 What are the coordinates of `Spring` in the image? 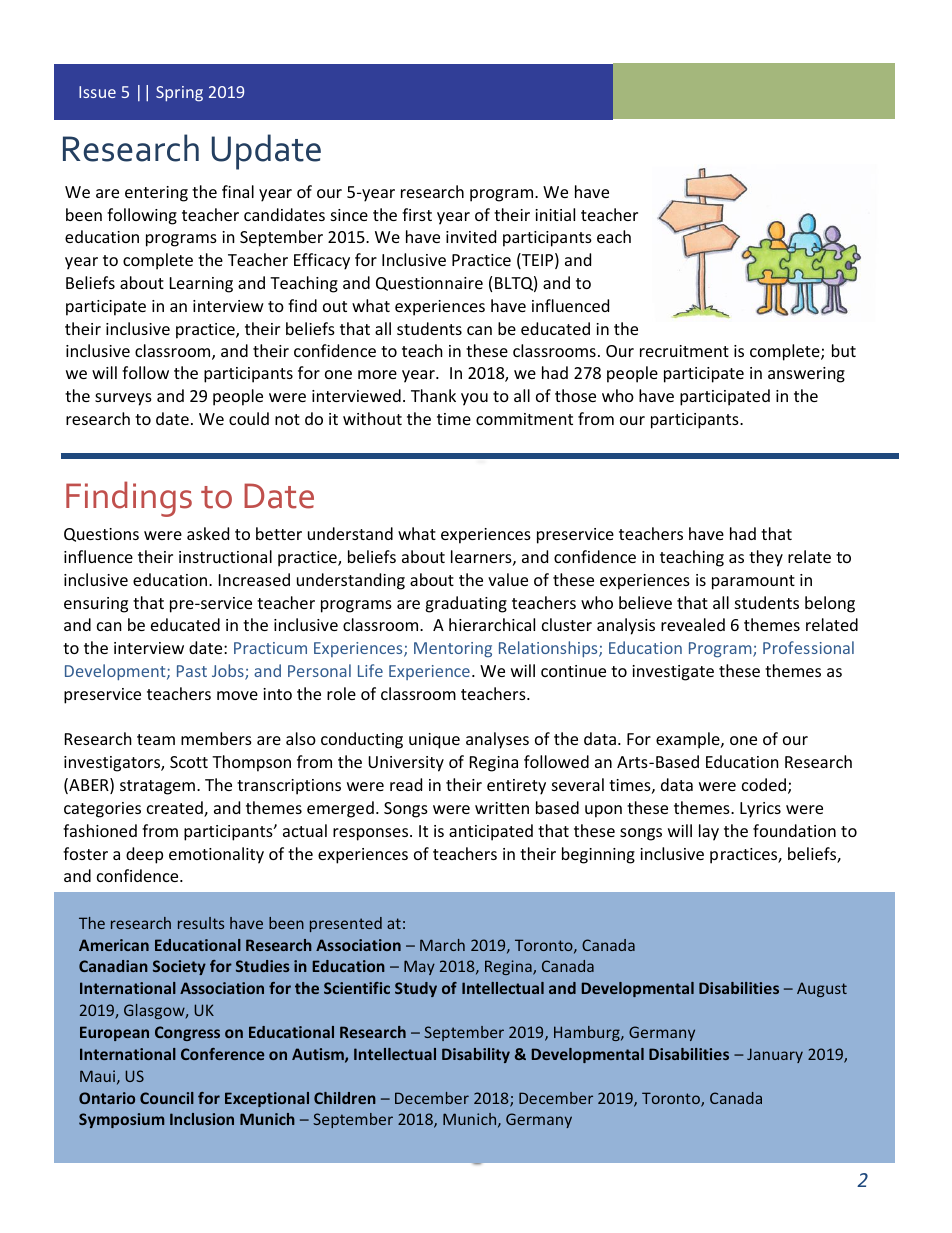 It's located at (179, 94).
